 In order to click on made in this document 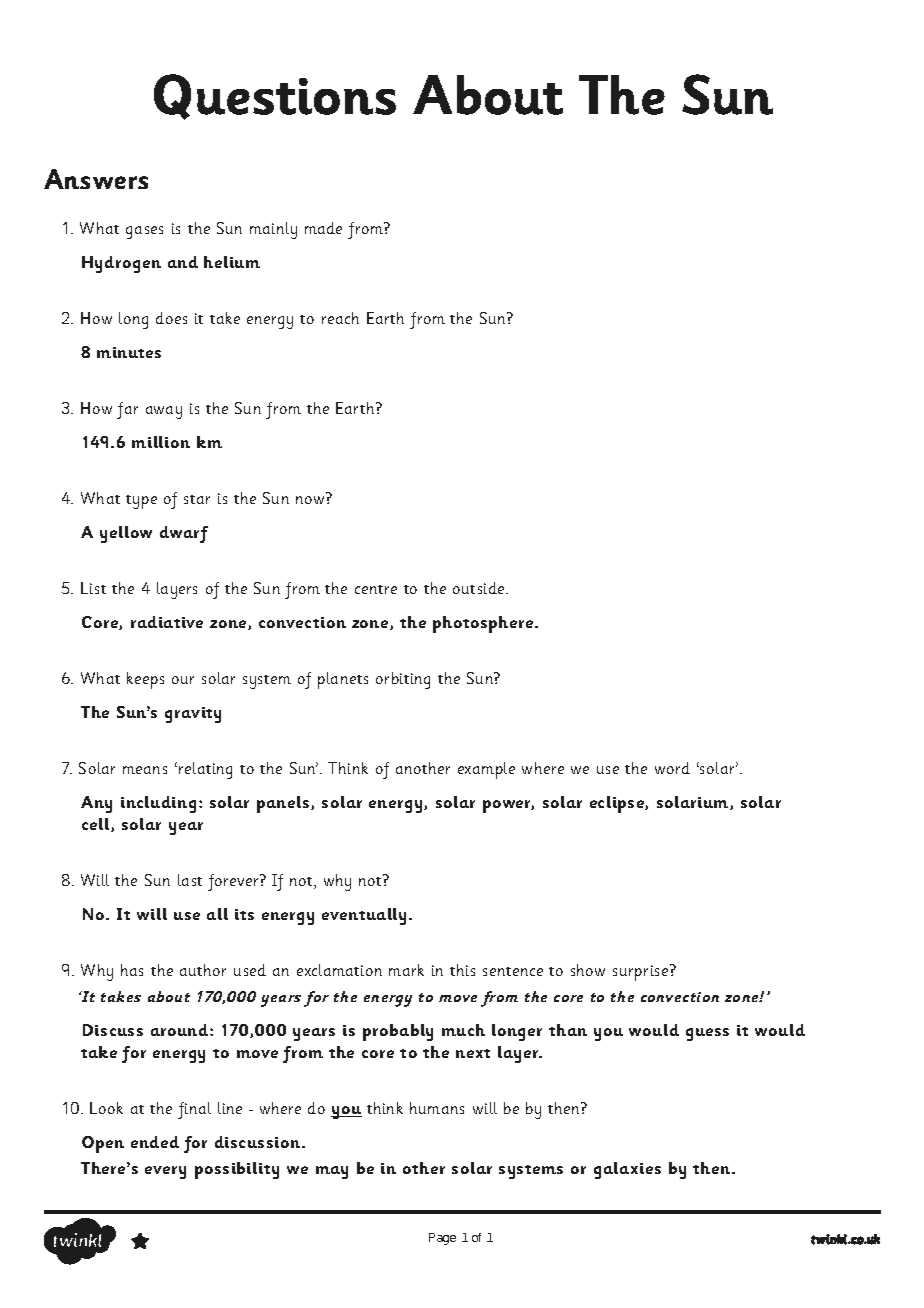, I will do `click(323, 228)`.
